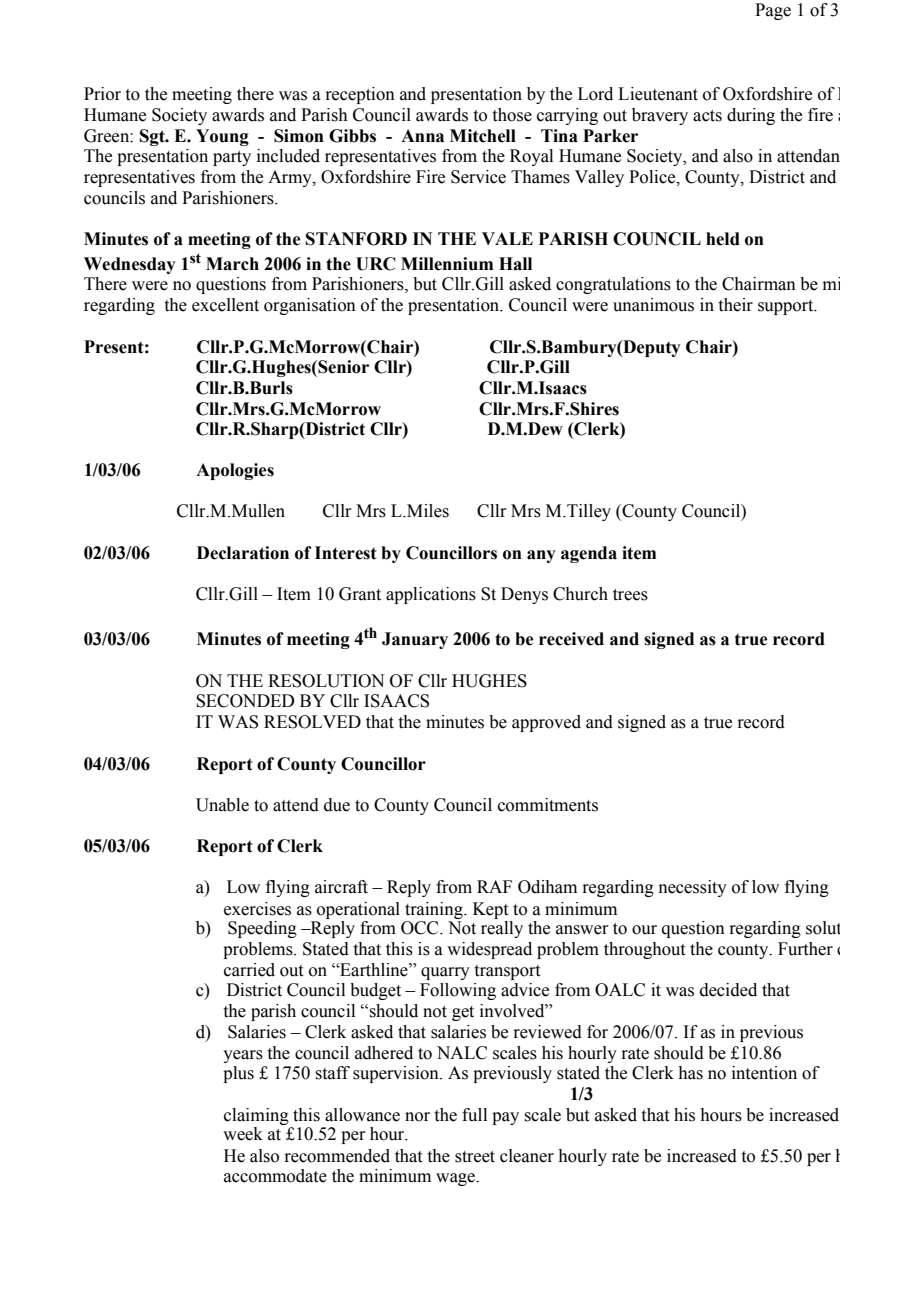 This page has height=1308, width=924. What do you see at coordinates (512, 115) in the page?
I see `those` at bounding box center [512, 115].
